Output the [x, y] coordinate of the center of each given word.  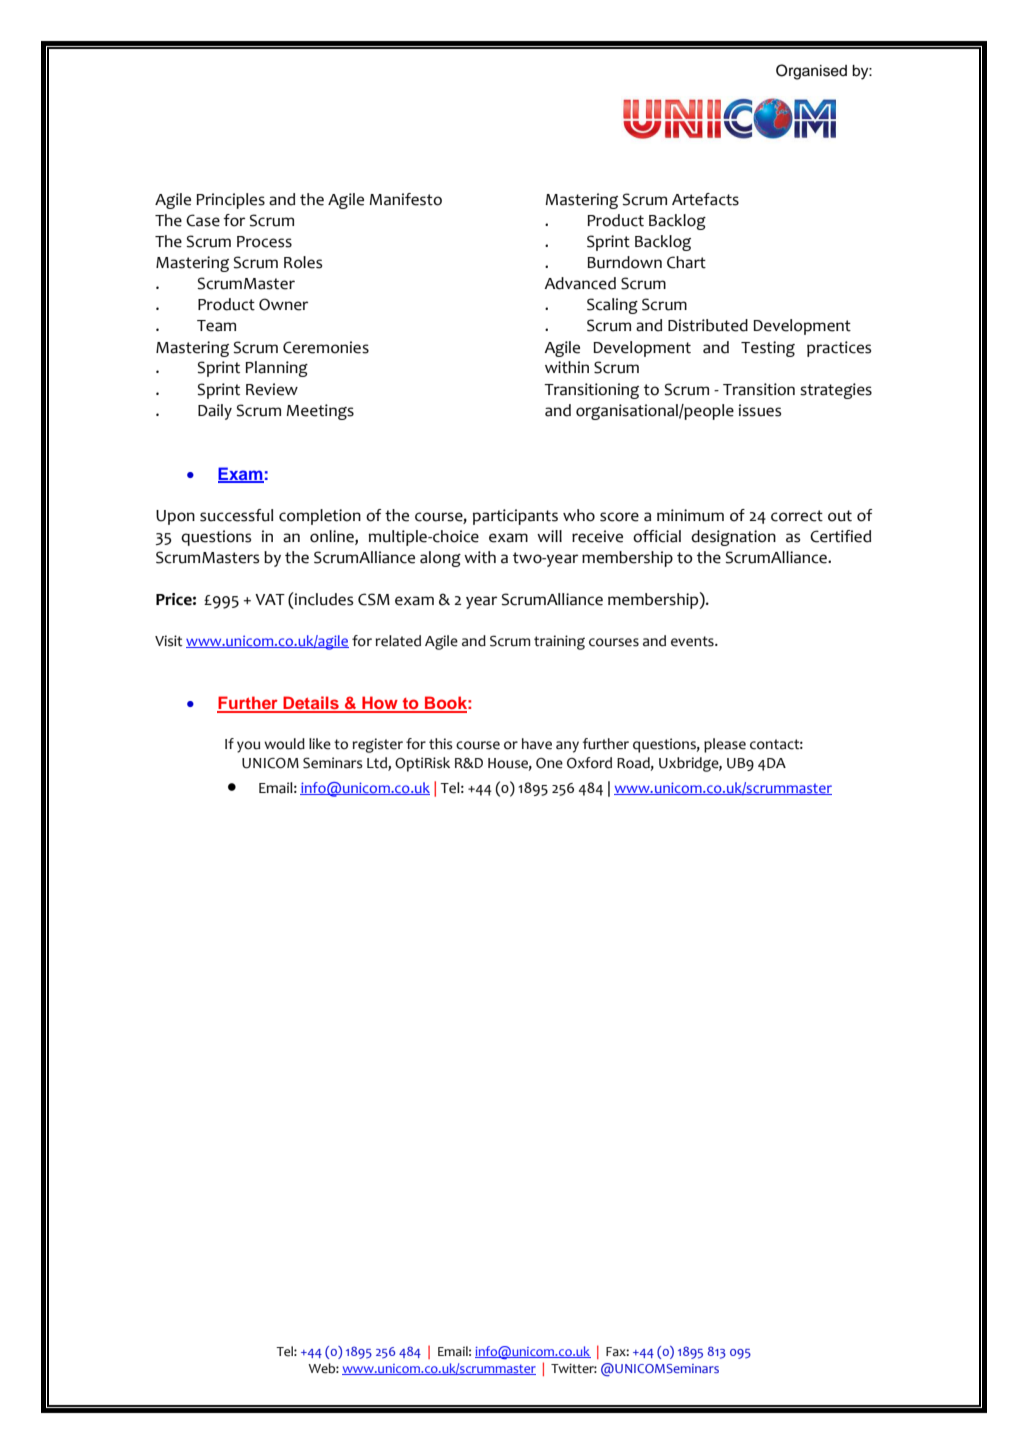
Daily [215, 412]
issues [760, 410]
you [248, 747]
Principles [230, 201]
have [537, 744]
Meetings [320, 412]
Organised [811, 72]
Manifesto [405, 199]
